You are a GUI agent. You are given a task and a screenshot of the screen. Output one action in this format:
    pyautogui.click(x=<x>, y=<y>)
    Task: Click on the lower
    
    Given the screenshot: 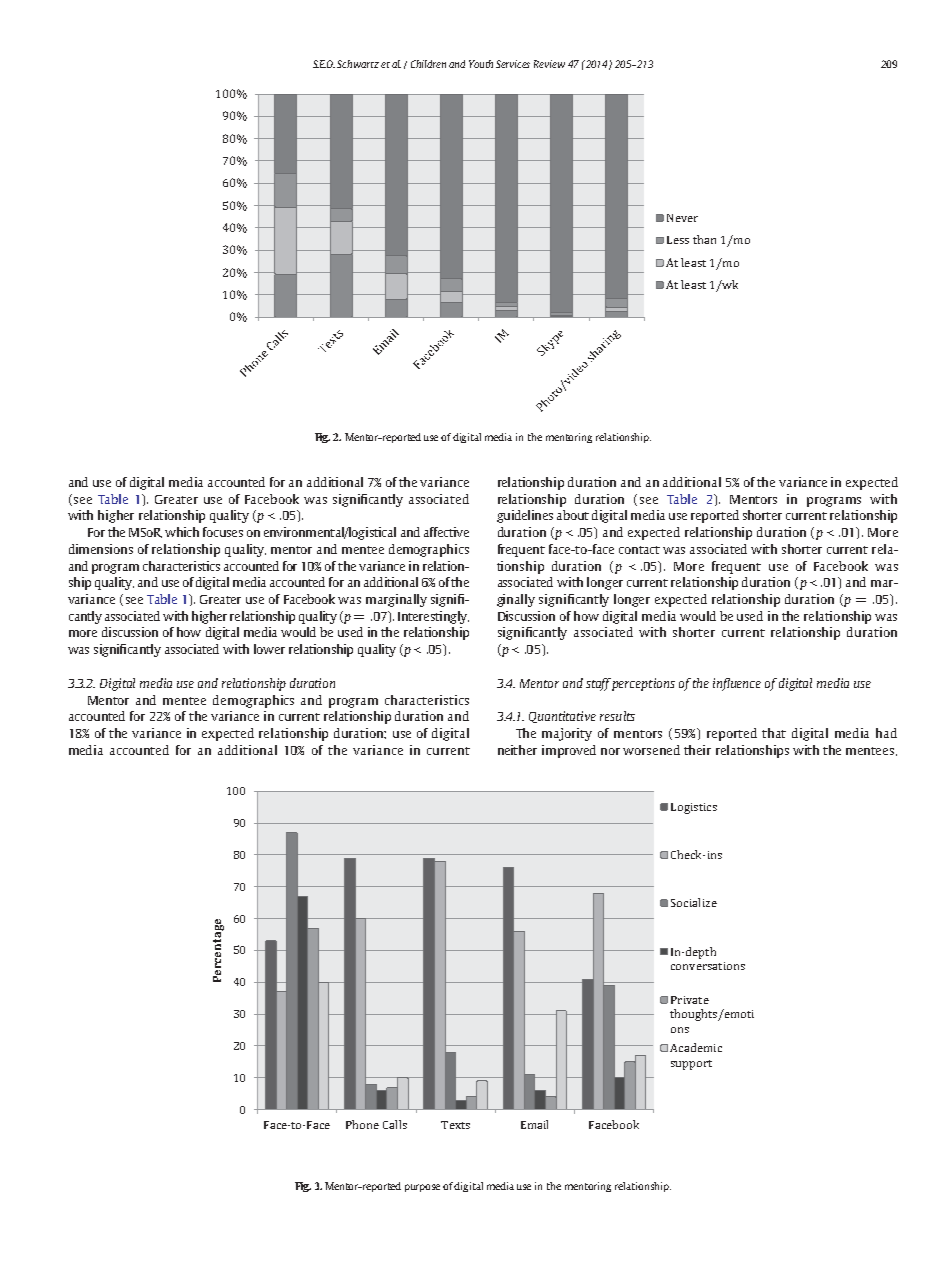 What is the action you would take?
    pyautogui.click(x=269, y=649)
